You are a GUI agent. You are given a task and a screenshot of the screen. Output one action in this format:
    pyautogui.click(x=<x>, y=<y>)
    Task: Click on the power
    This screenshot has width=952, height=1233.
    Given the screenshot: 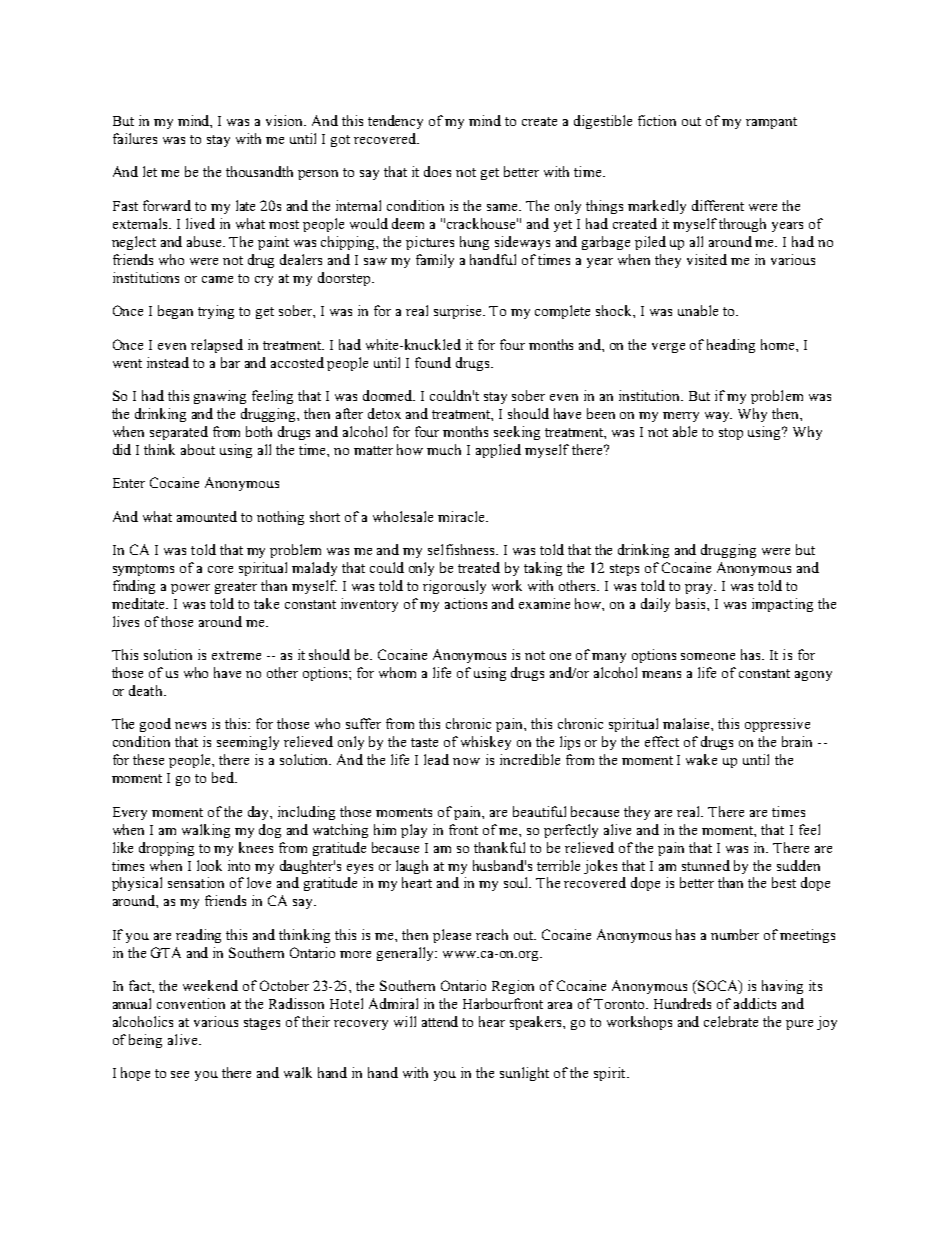 What is the action you would take?
    pyautogui.click(x=190, y=589)
